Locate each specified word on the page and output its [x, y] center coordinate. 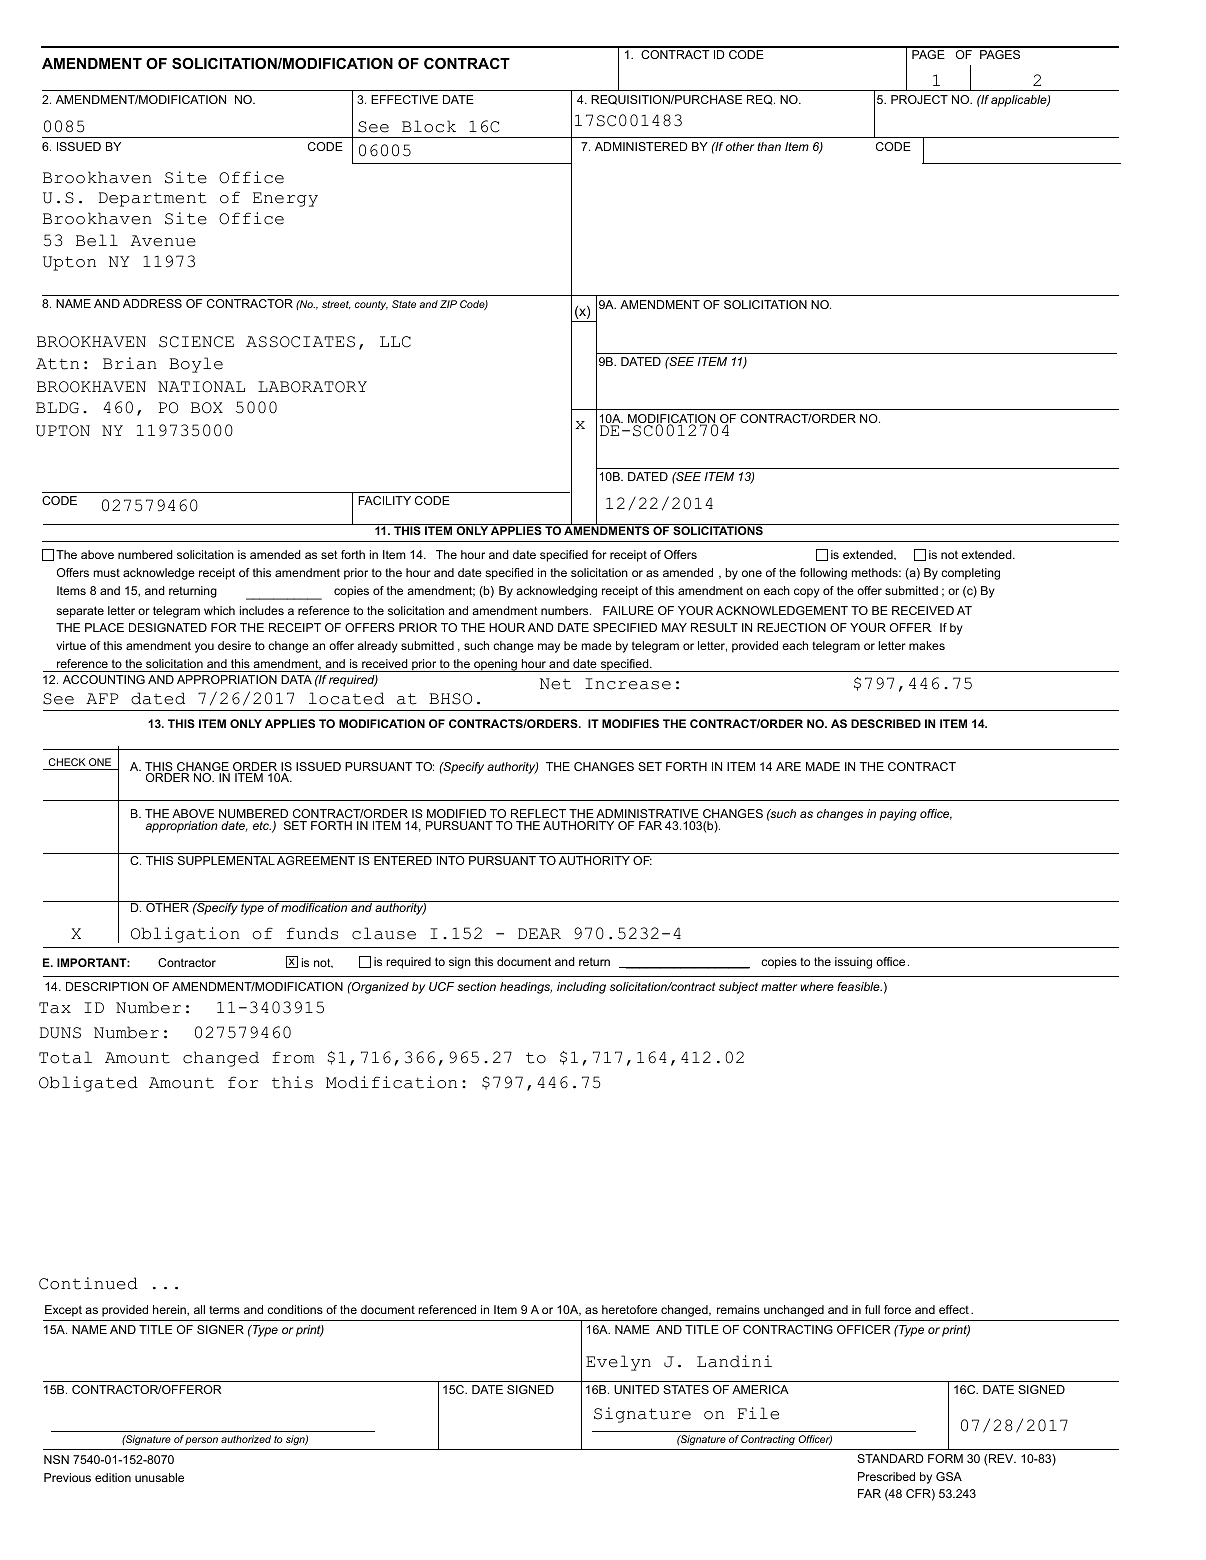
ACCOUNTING [104, 679]
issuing [853, 963]
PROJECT [919, 99]
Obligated [88, 1084]
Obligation [185, 935]
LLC [395, 342]
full [872, 1309]
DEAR [539, 933]
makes [927, 645]
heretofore [629, 1309]
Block [429, 126]
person [201, 1441]
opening [495, 665]
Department [152, 199]
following [823, 574]
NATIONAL [201, 387]
